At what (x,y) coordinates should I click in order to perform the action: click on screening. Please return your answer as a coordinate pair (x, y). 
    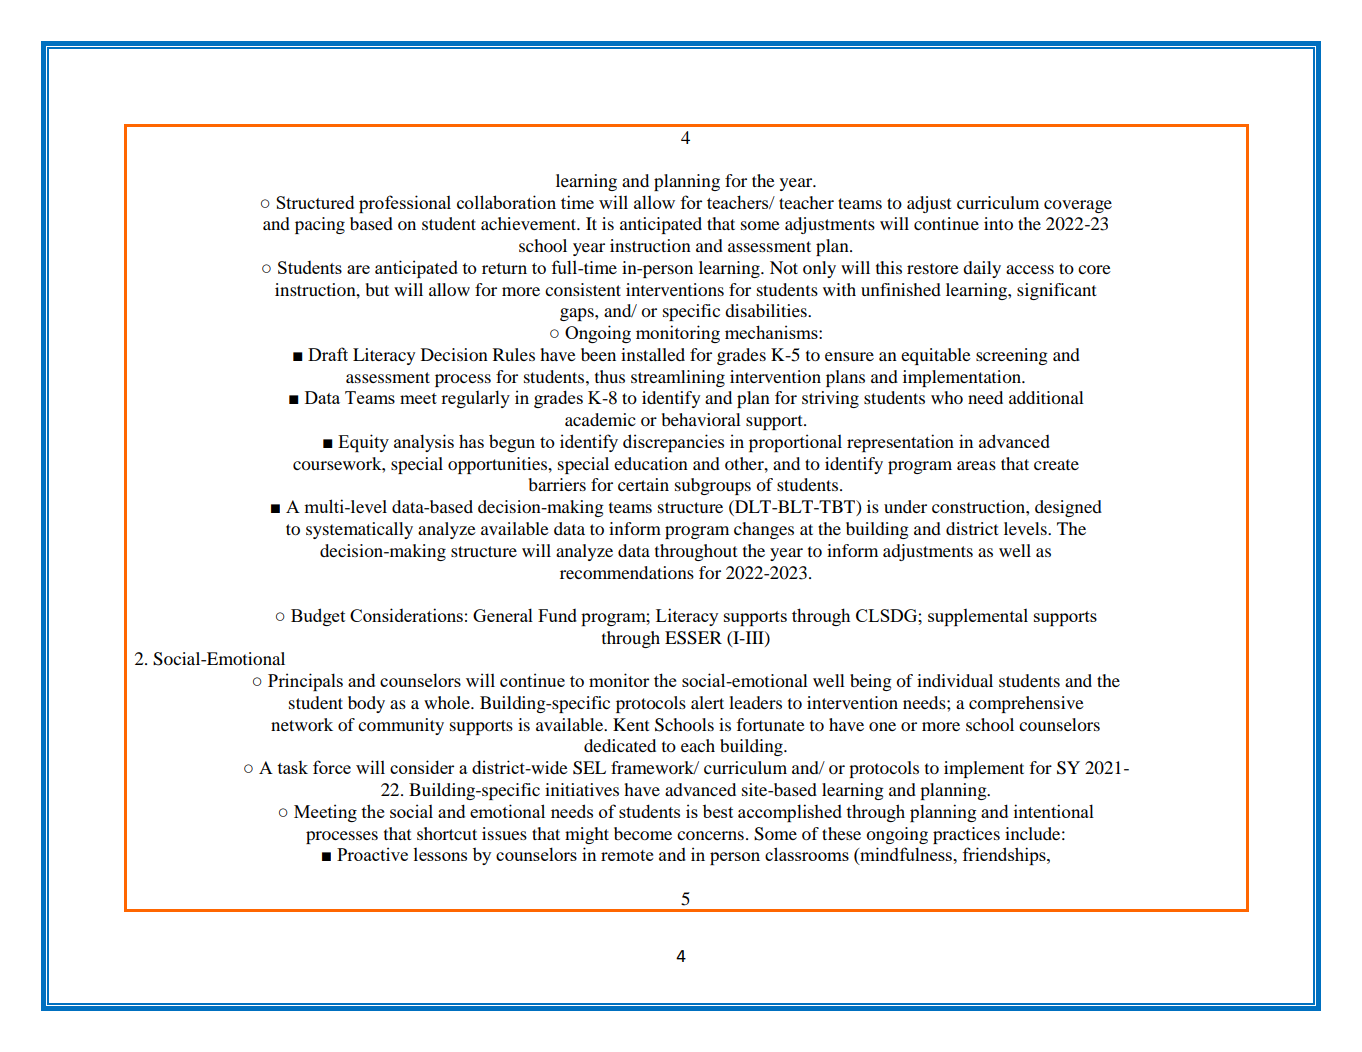
    Looking at the image, I should click on (1012, 356).
